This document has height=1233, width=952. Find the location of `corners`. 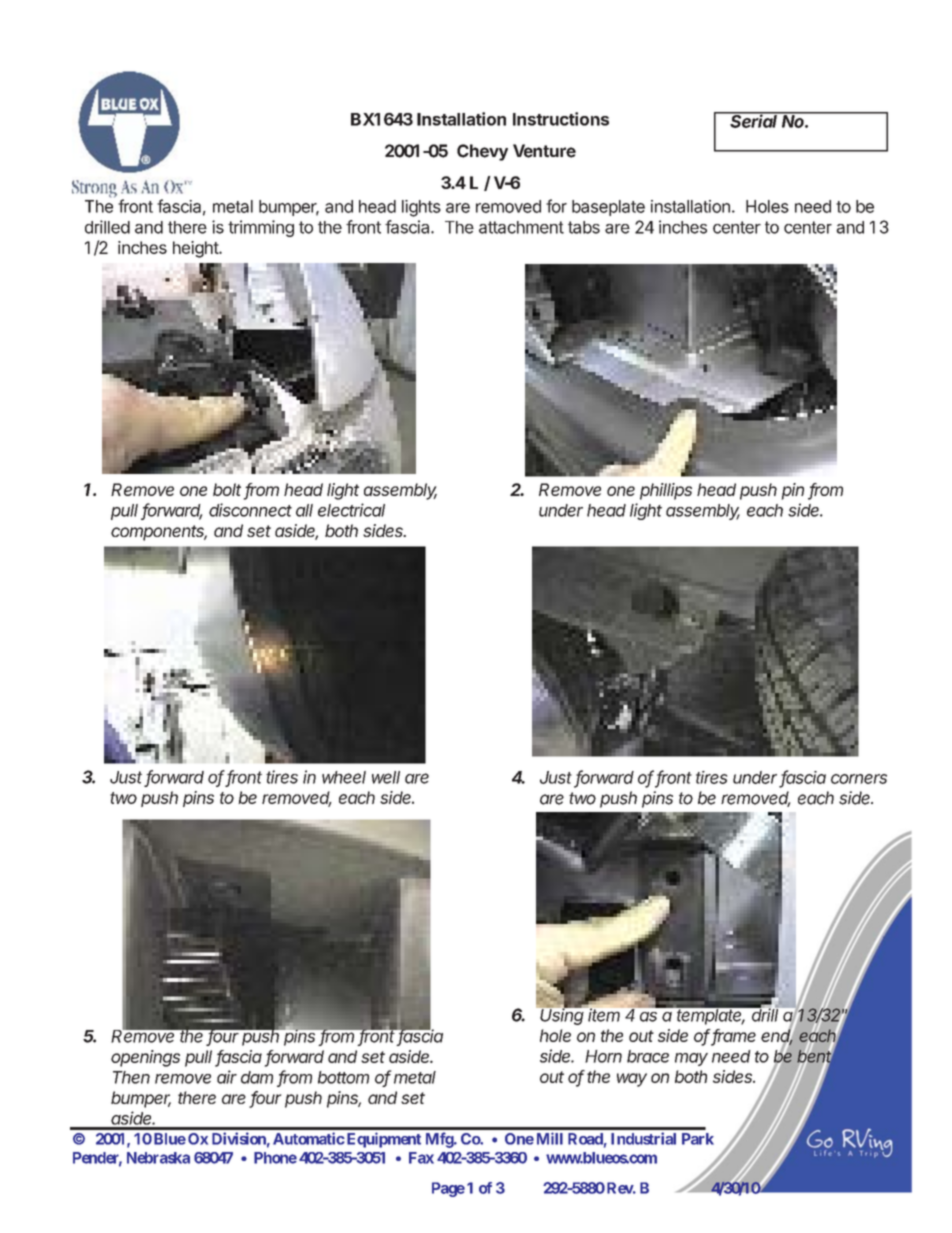

corners is located at coordinates (859, 779).
